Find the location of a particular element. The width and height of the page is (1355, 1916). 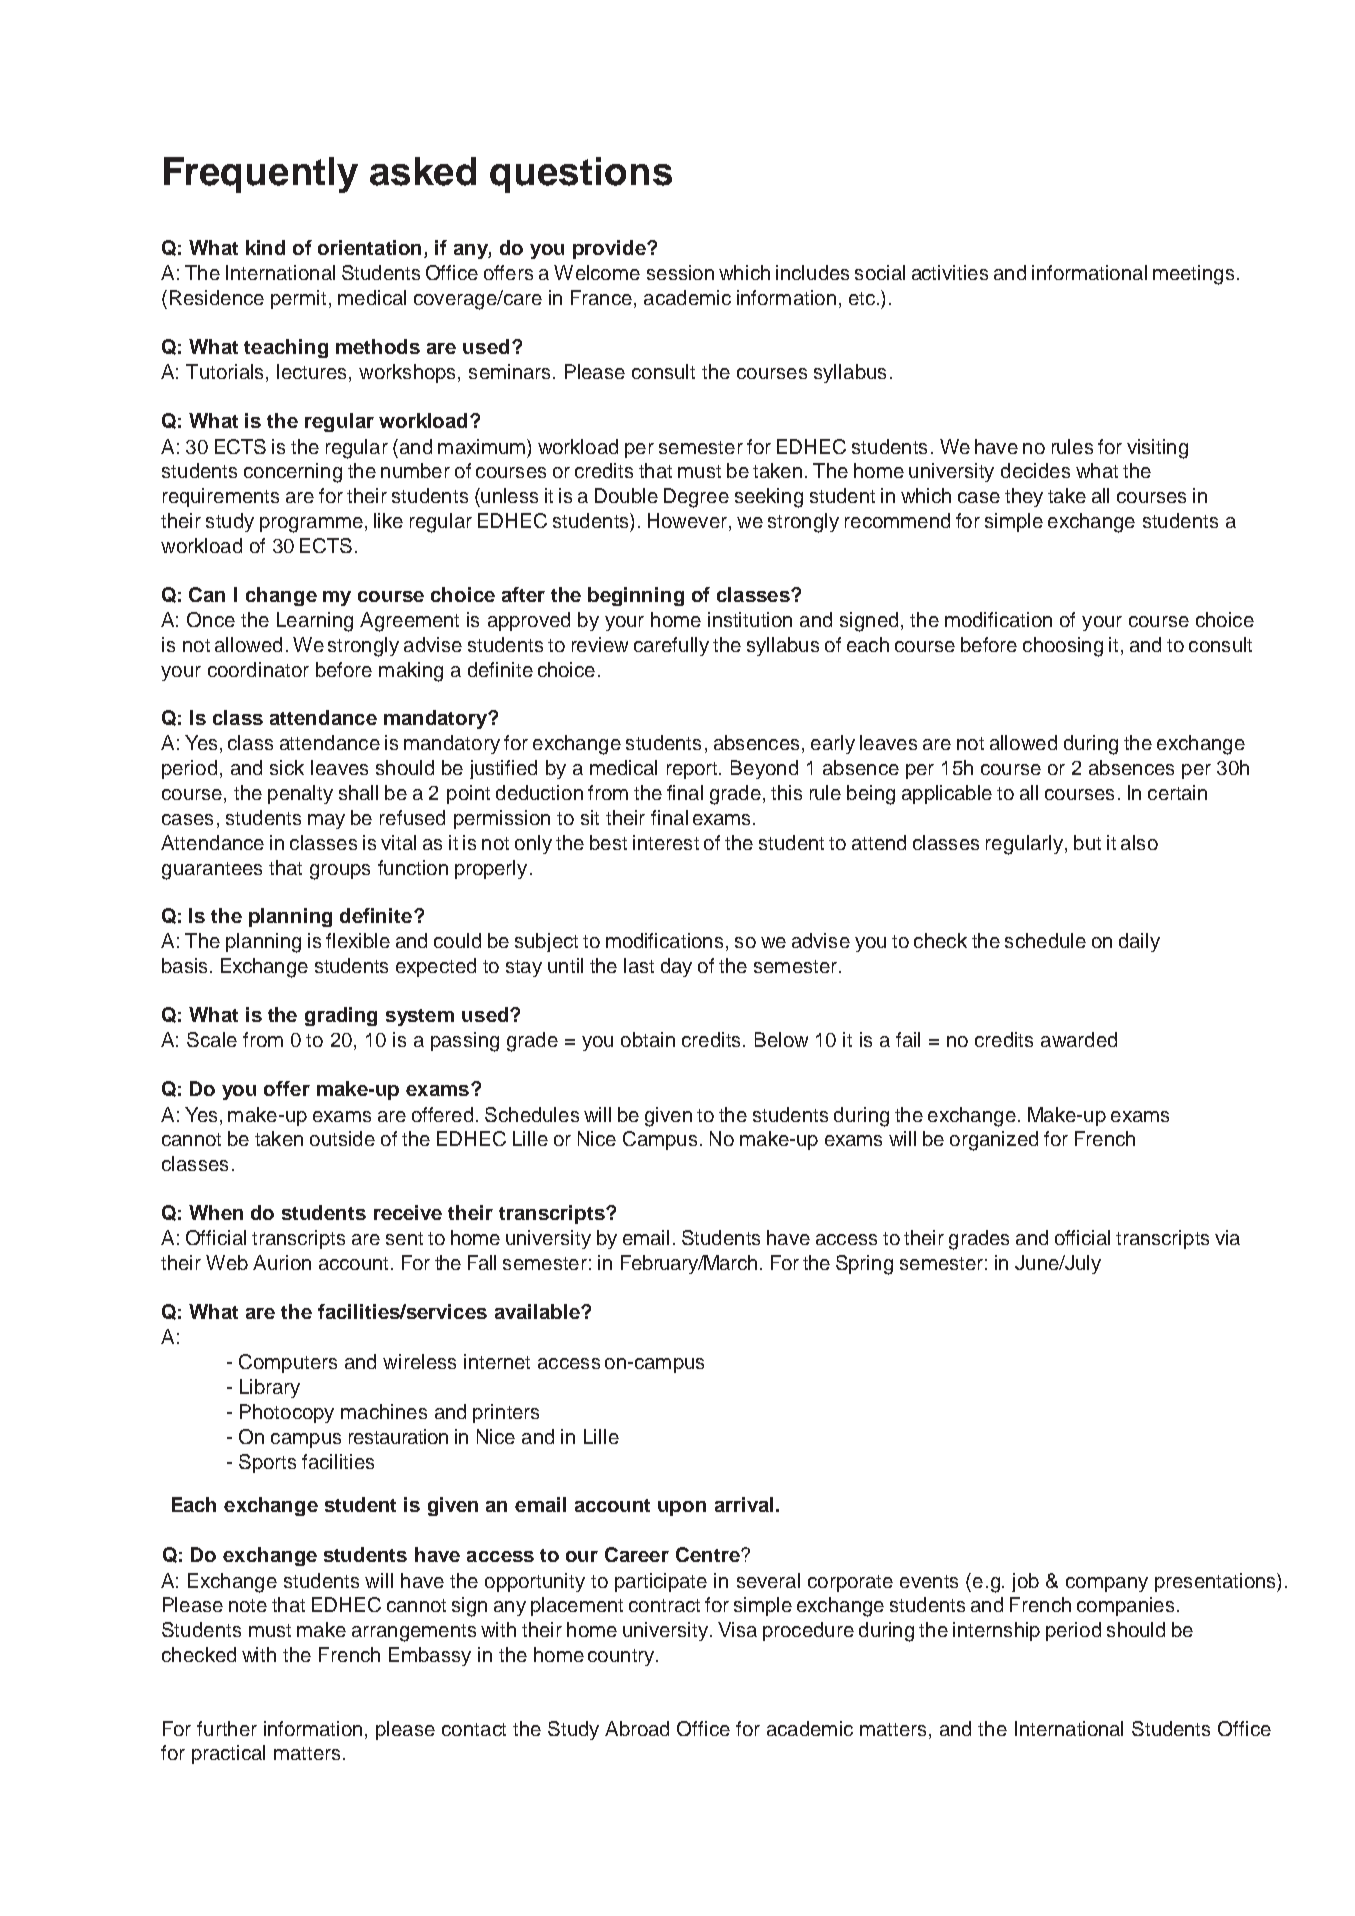

institution is located at coordinates (750, 619).
